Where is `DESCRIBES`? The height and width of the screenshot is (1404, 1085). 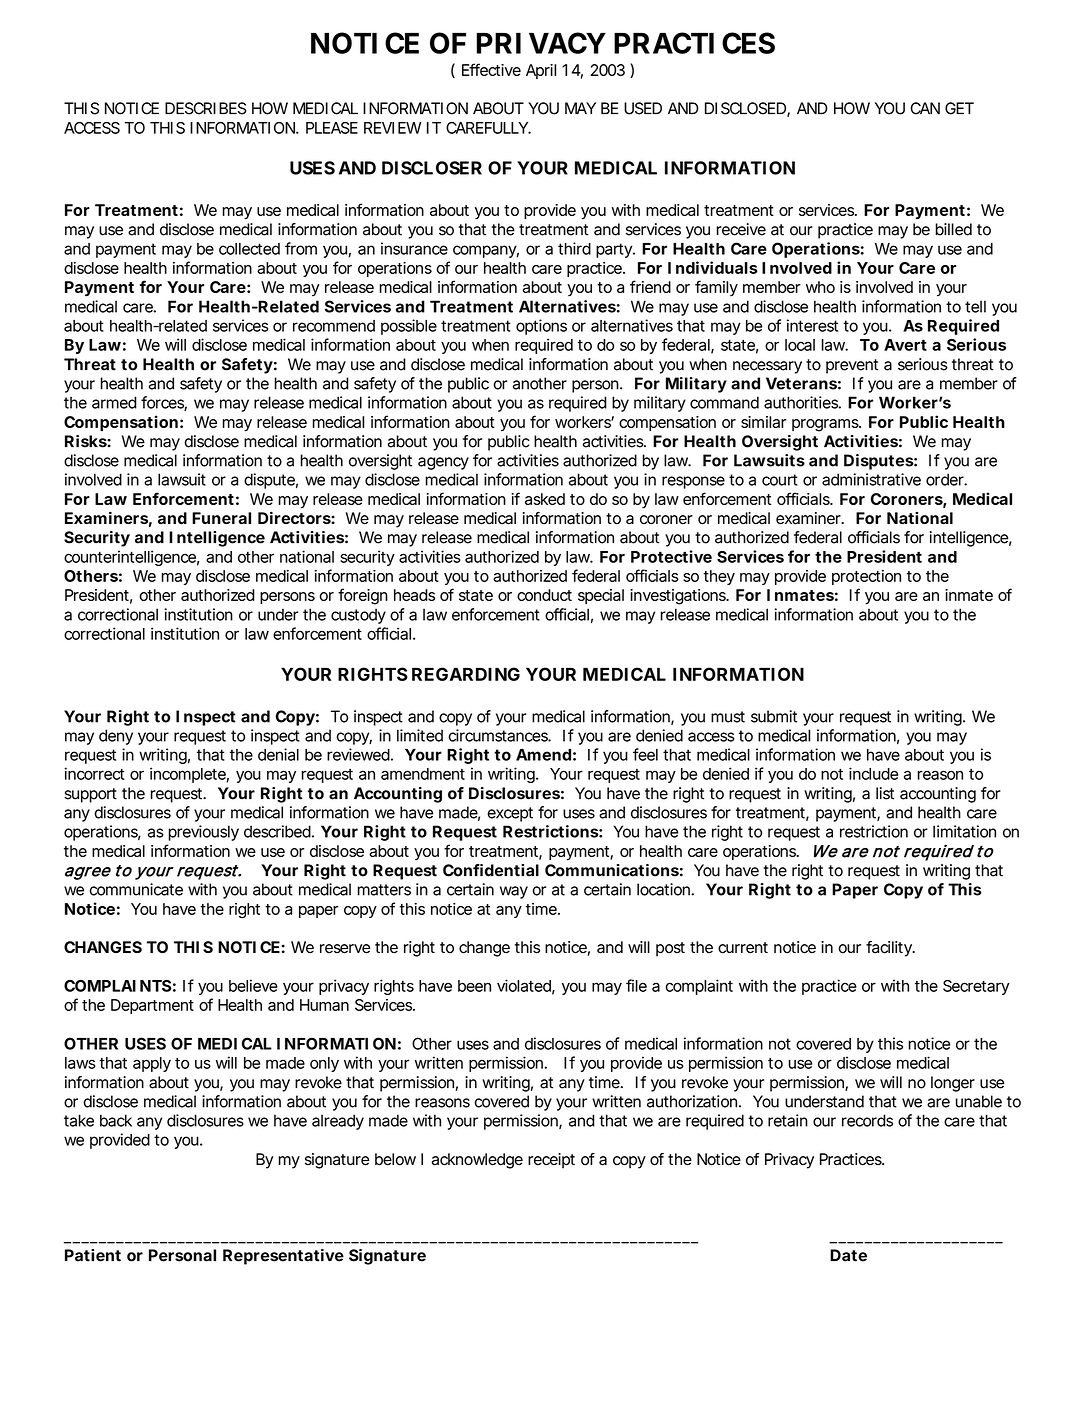 DESCRIBES is located at coordinates (205, 108).
